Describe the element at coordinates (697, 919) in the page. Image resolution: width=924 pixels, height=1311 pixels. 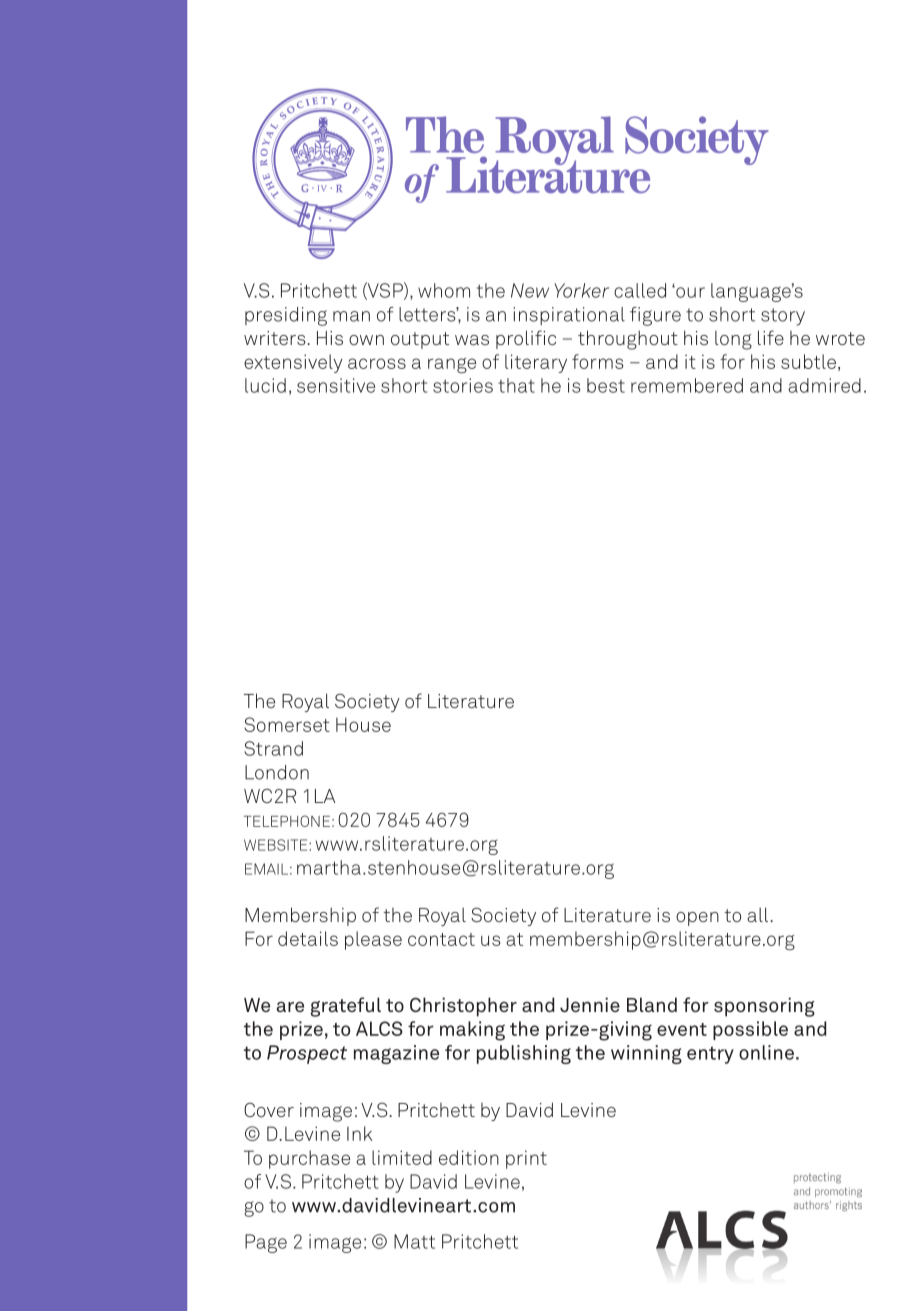
I see `open` at that location.
